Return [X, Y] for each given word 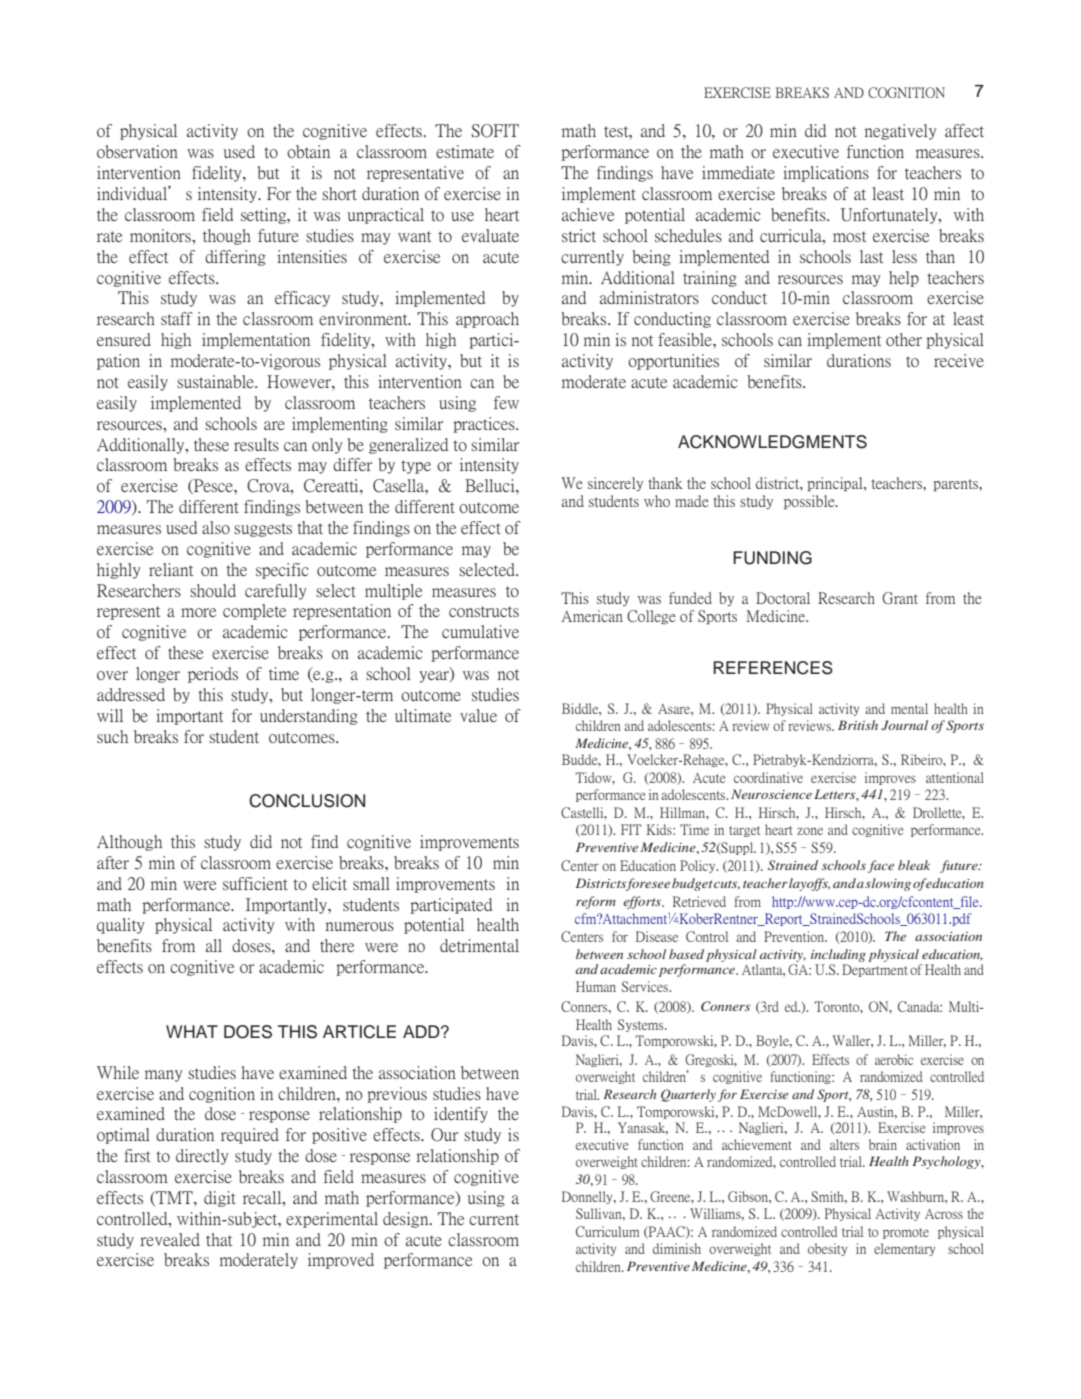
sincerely [615, 484]
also [216, 527]
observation [137, 151]
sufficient [255, 883]
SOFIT [495, 131]
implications [826, 174]
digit [220, 1199]
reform [596, 902]
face [881, 866]
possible [810, 502]
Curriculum [608, 1231]
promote [906, 1233]
